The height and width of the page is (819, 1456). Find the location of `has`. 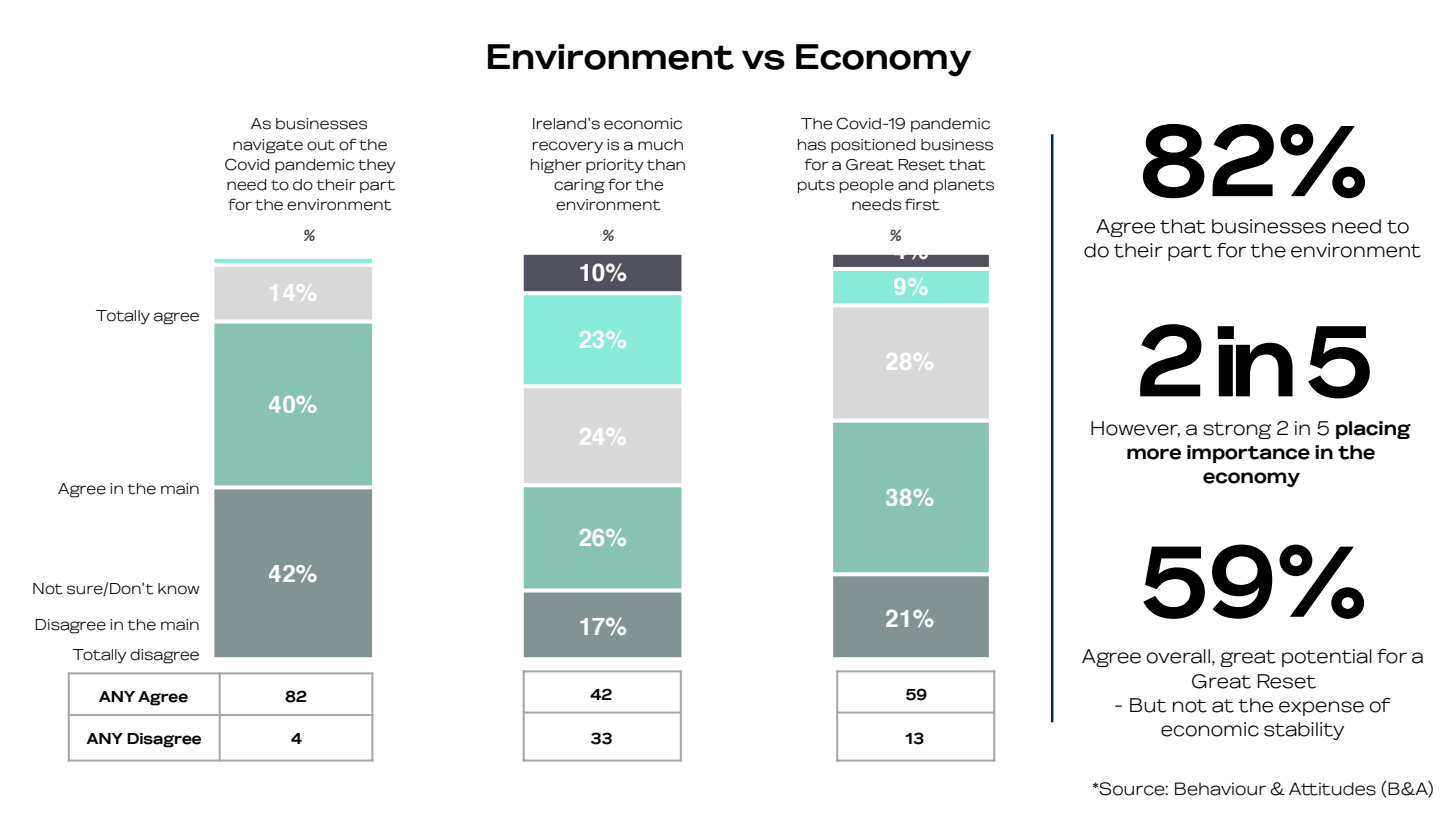

has is located at coordinates (812, 145).
